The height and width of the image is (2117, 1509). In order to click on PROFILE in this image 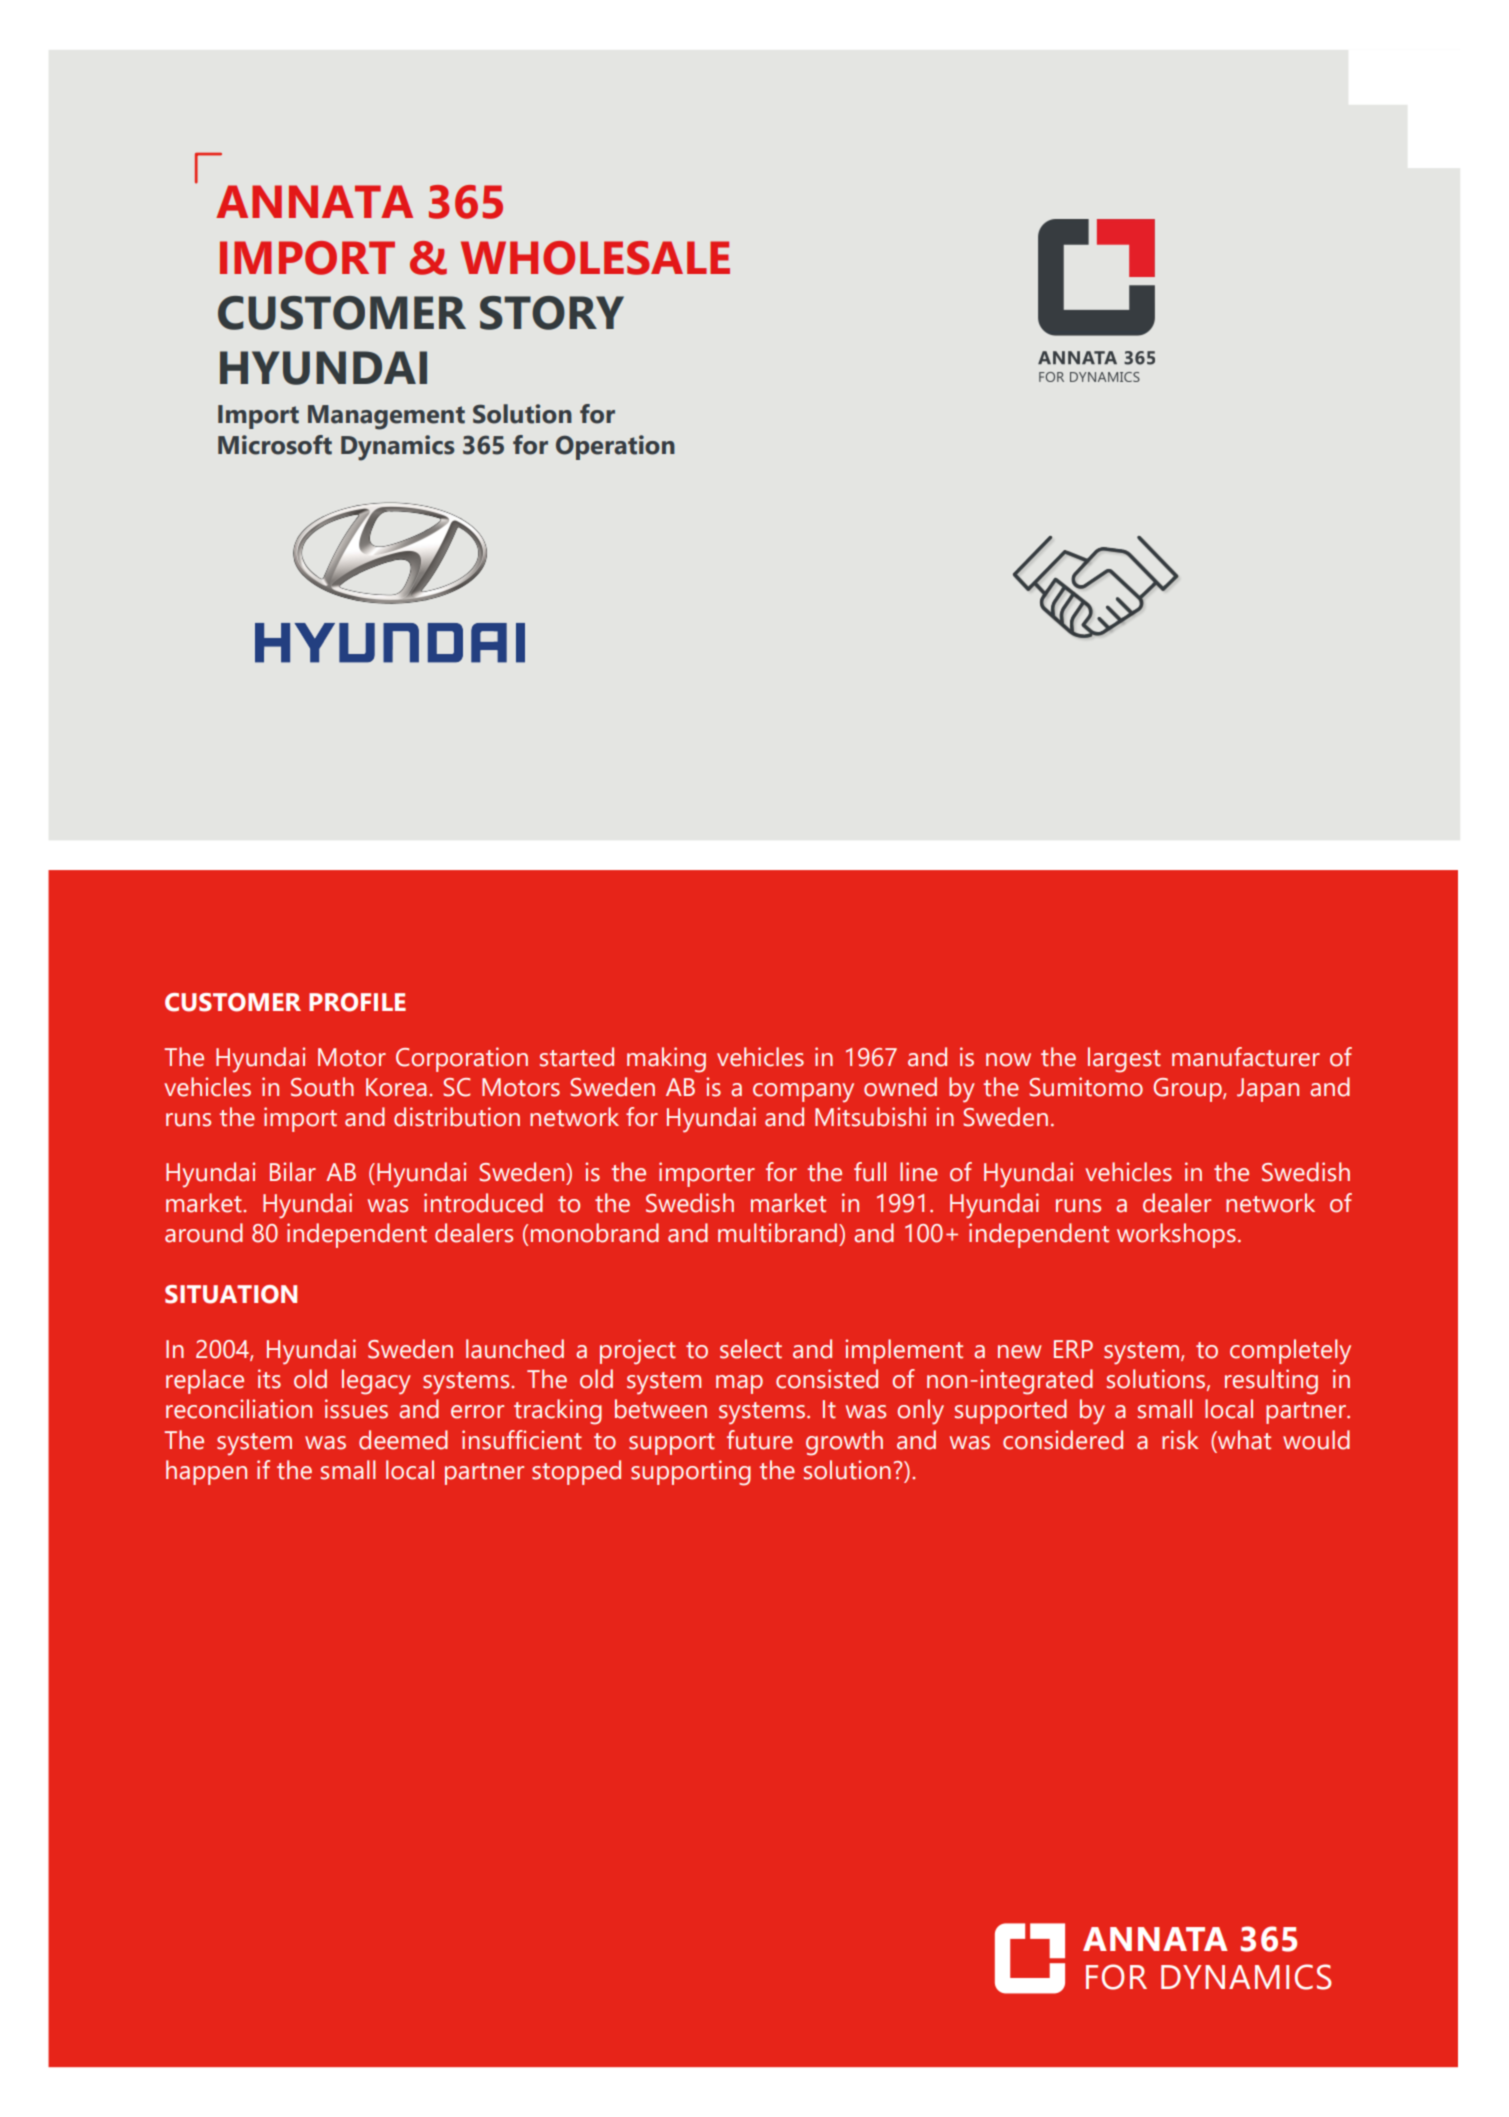, I will do `click(357, 1002)`.
